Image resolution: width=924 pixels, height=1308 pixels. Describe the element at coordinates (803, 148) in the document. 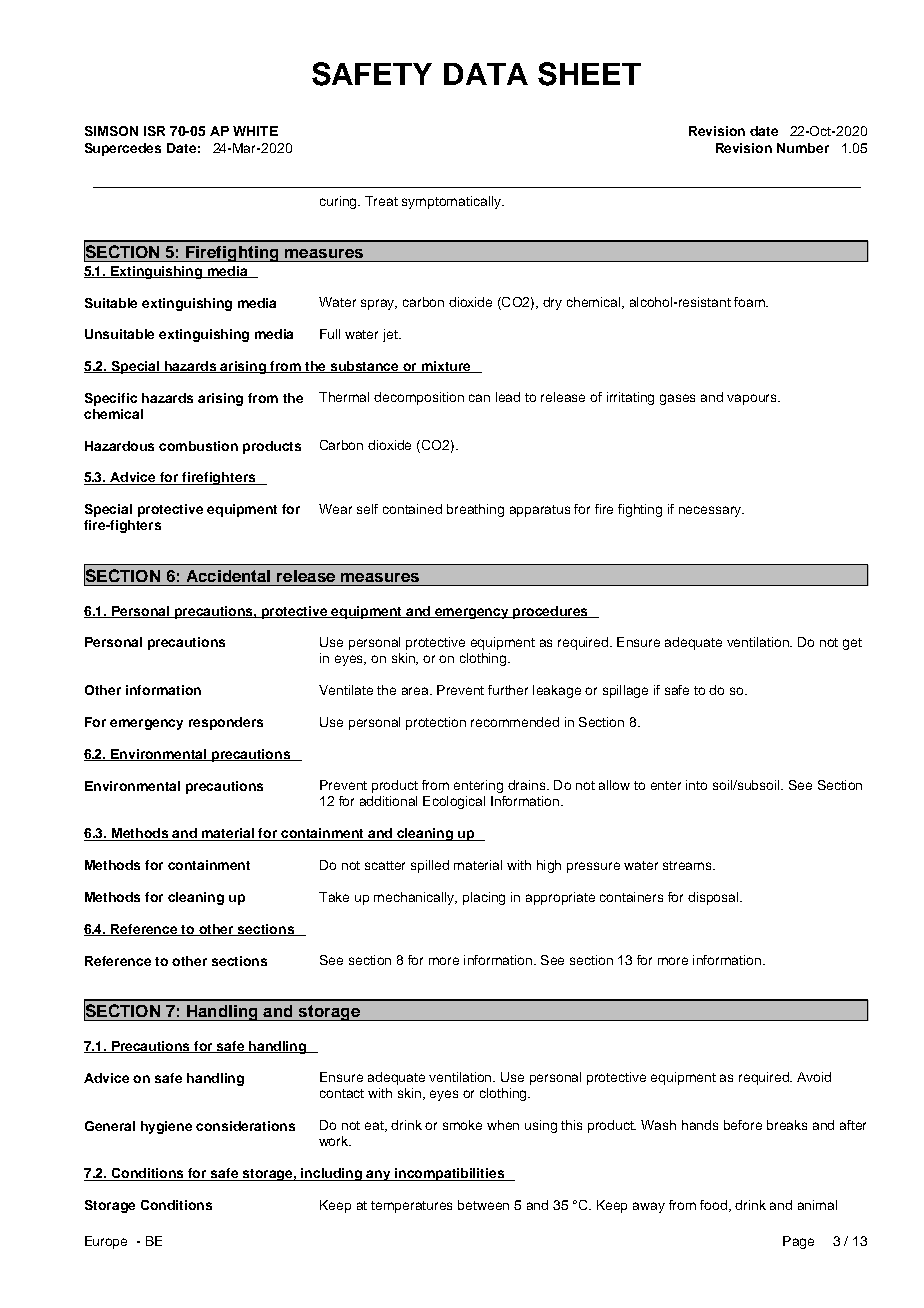

I see `Number` at that location.
